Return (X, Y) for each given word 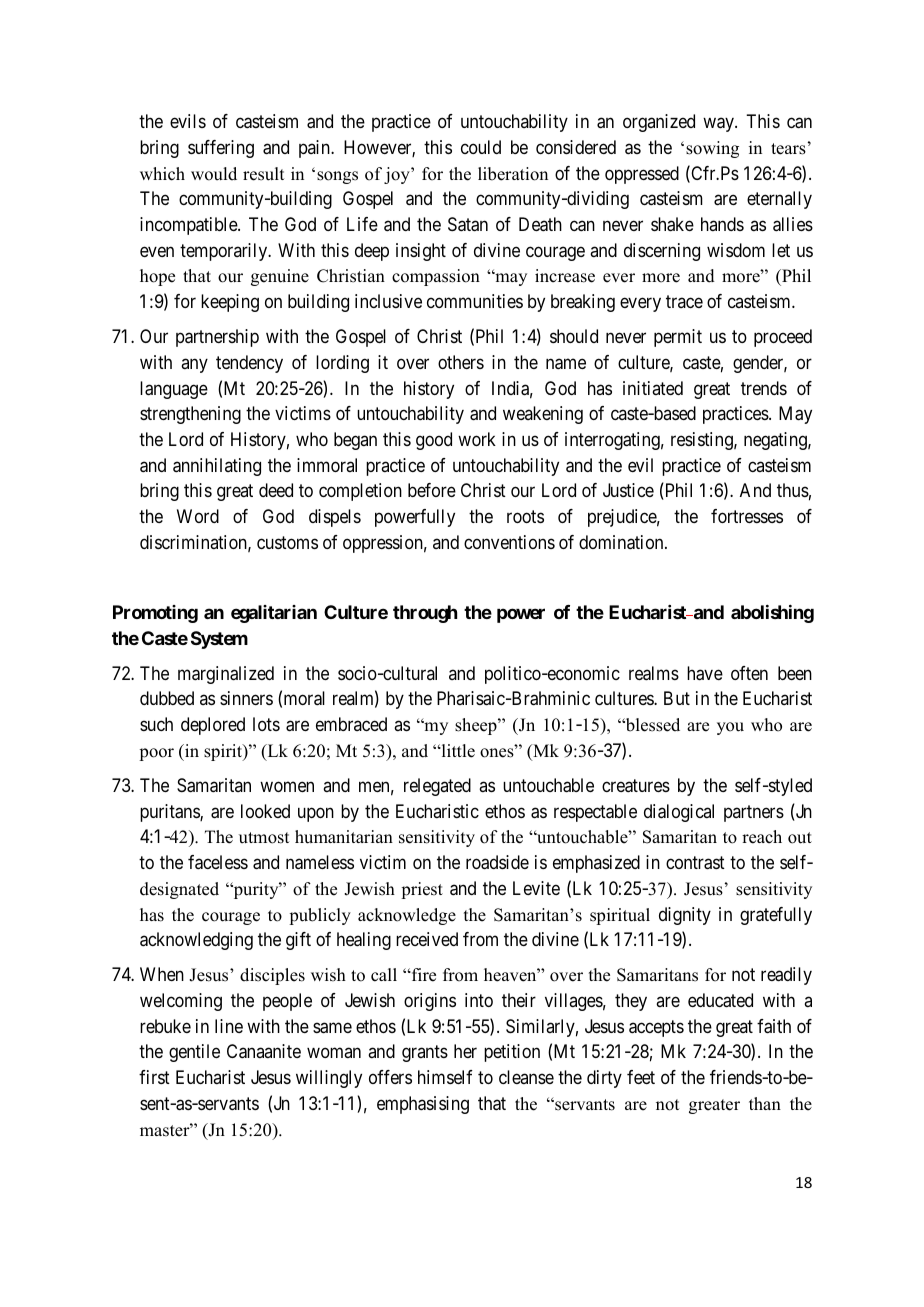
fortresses (747, 516)
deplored (213, 726)
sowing (712, 149)
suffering (221, 149)
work (477, 439)
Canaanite (264, 1051)
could (481, 147)
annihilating (217, 467)
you (730, 728)
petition (512, 1053)
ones (498, 752)
